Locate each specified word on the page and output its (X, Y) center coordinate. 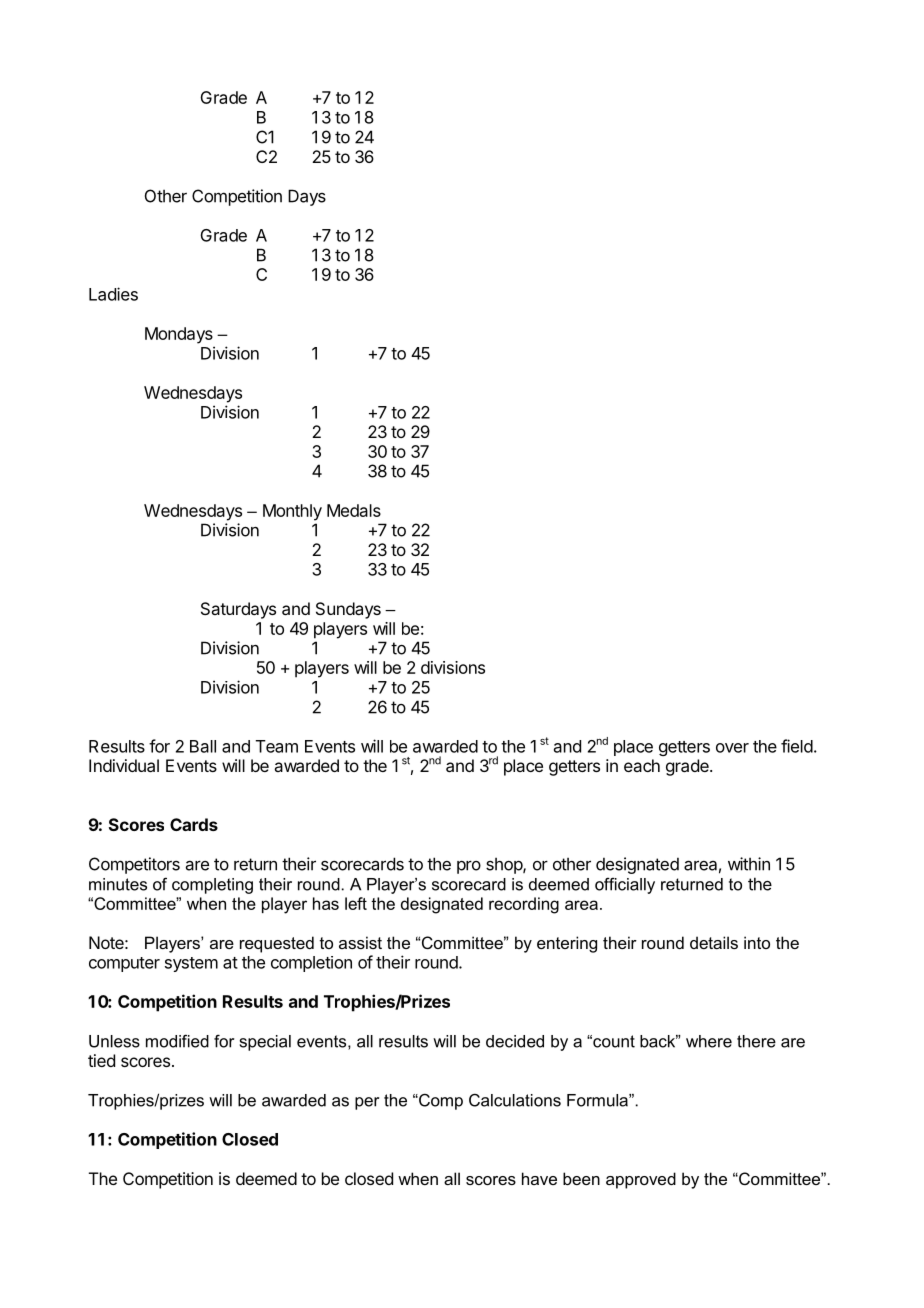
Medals (354, 510)
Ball (203, 746)
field (797, 746)
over (732, 748)
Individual (124, 765)
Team (277, 746)
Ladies (113, 294)
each (642, 765)
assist (360, 942)
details (714, 942)
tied (101, 1060)
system (191, 964)
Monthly (292, 512)
